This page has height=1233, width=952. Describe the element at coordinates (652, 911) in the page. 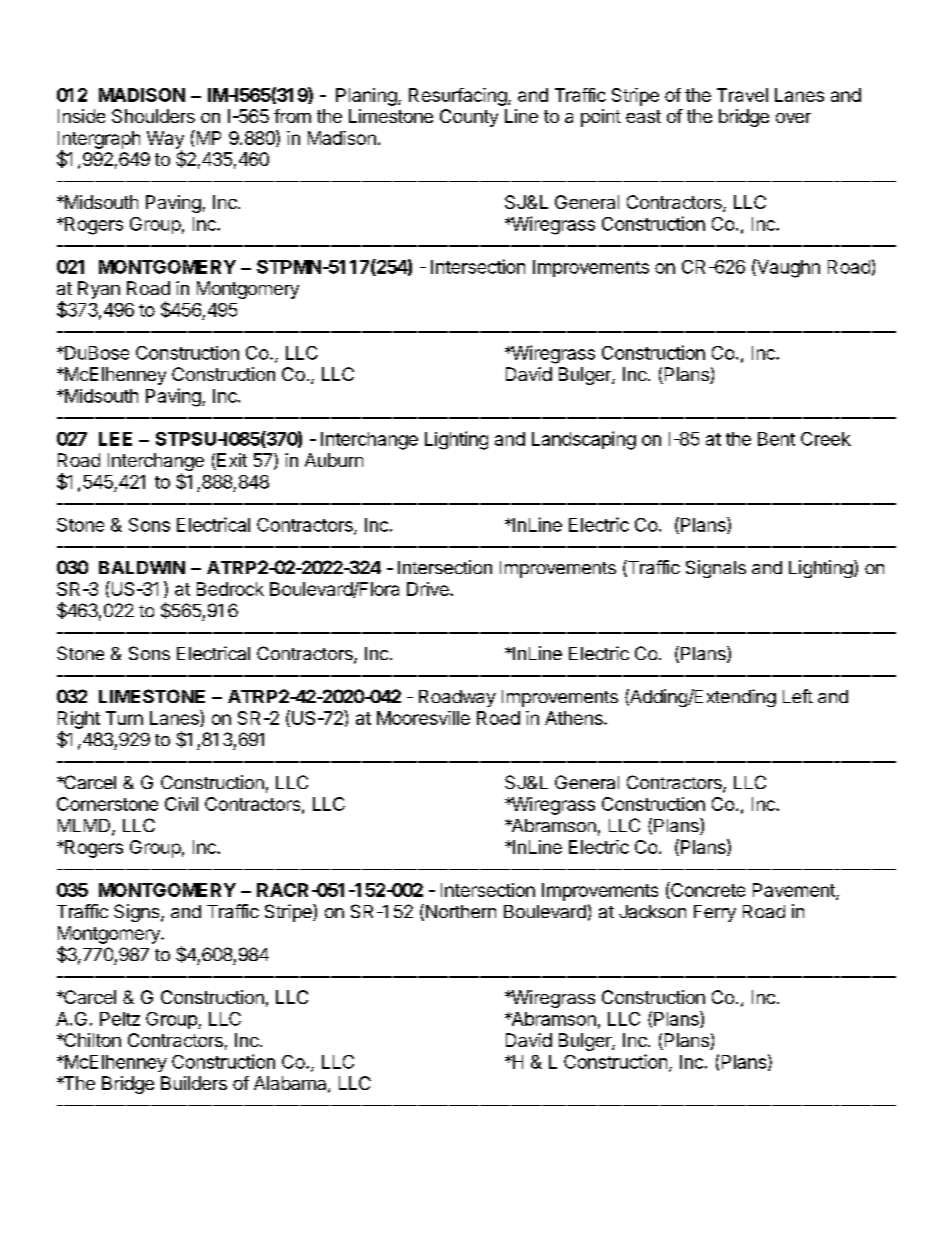

I see `Jackson` at that location.
